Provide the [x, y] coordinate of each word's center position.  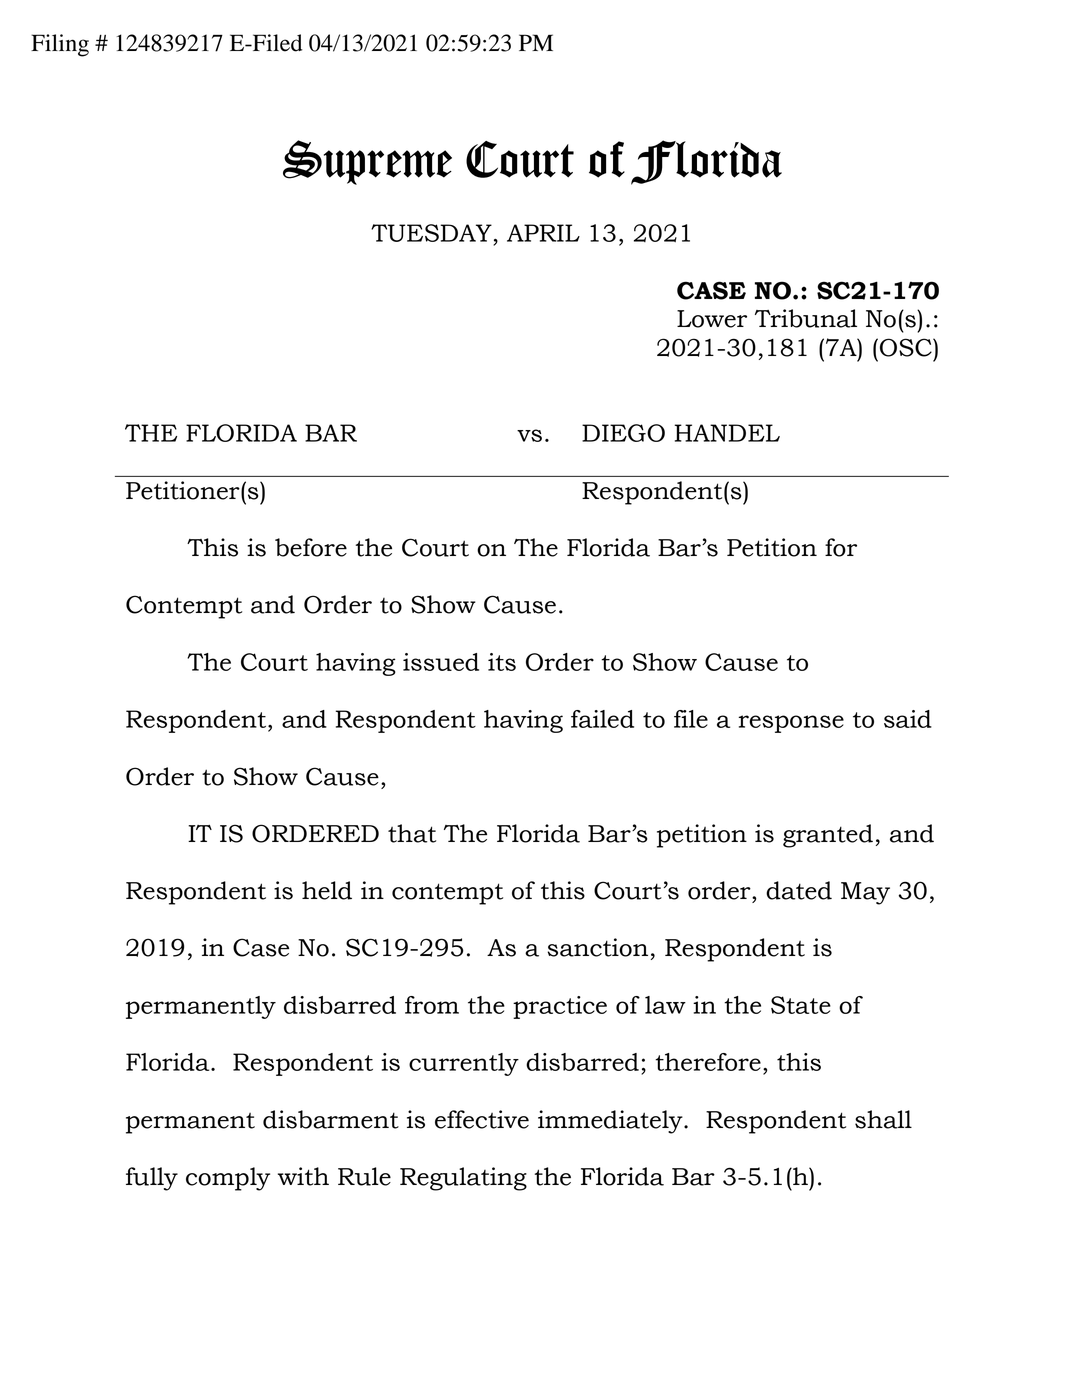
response [791, 724]
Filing [60, 45]
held [327, 890]
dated [799, 890]
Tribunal [806, 318]
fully [152, 1179]
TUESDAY [431, 233]
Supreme [367, 162]
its [502, 662]
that [412, 833]
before [311, 547]
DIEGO [623, 433]
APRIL [543, 233]
